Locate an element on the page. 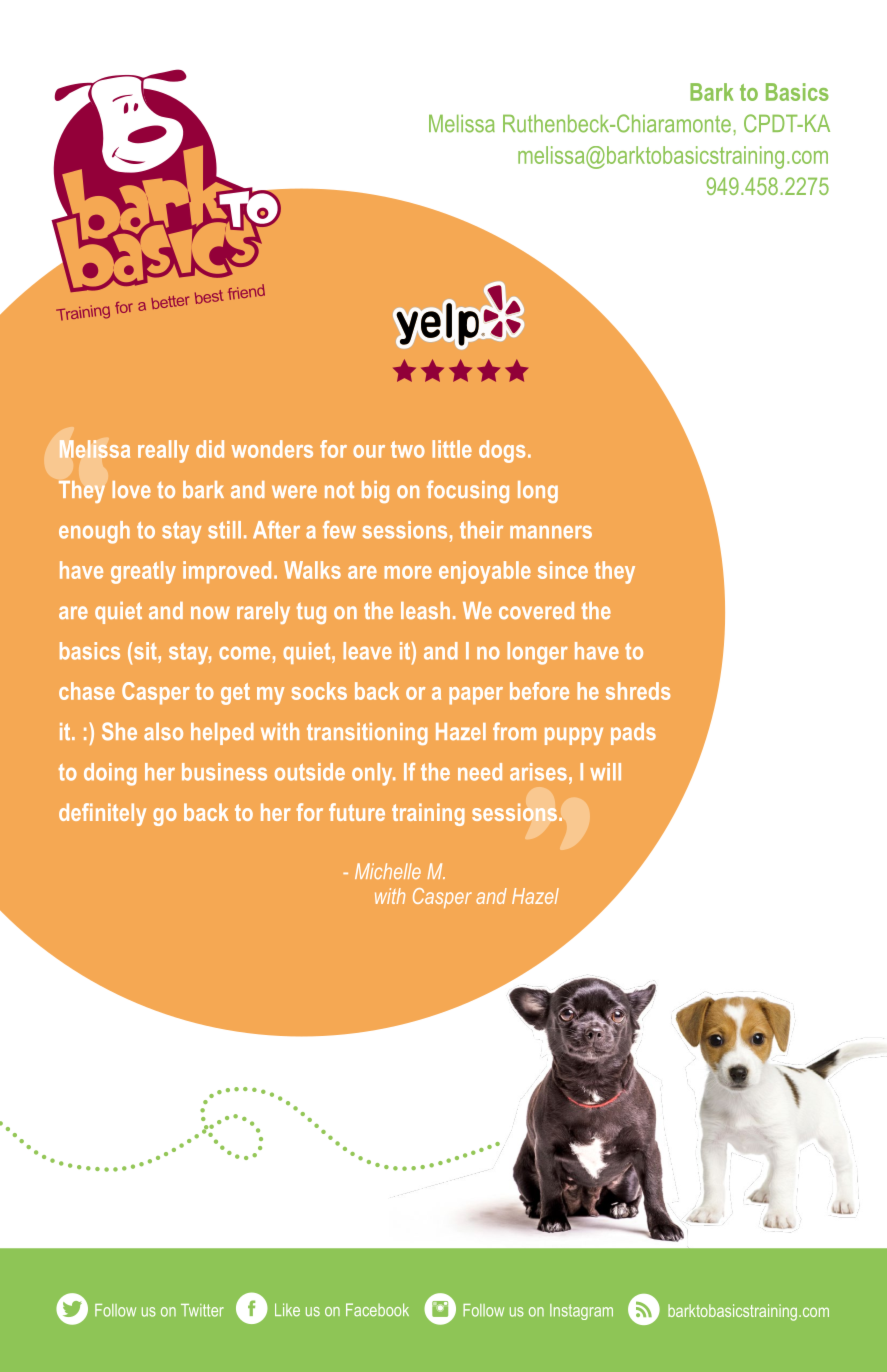 Image resolution: width=887 pixels, height=1372 pixels. leave is located at coordinates (367, 651).
